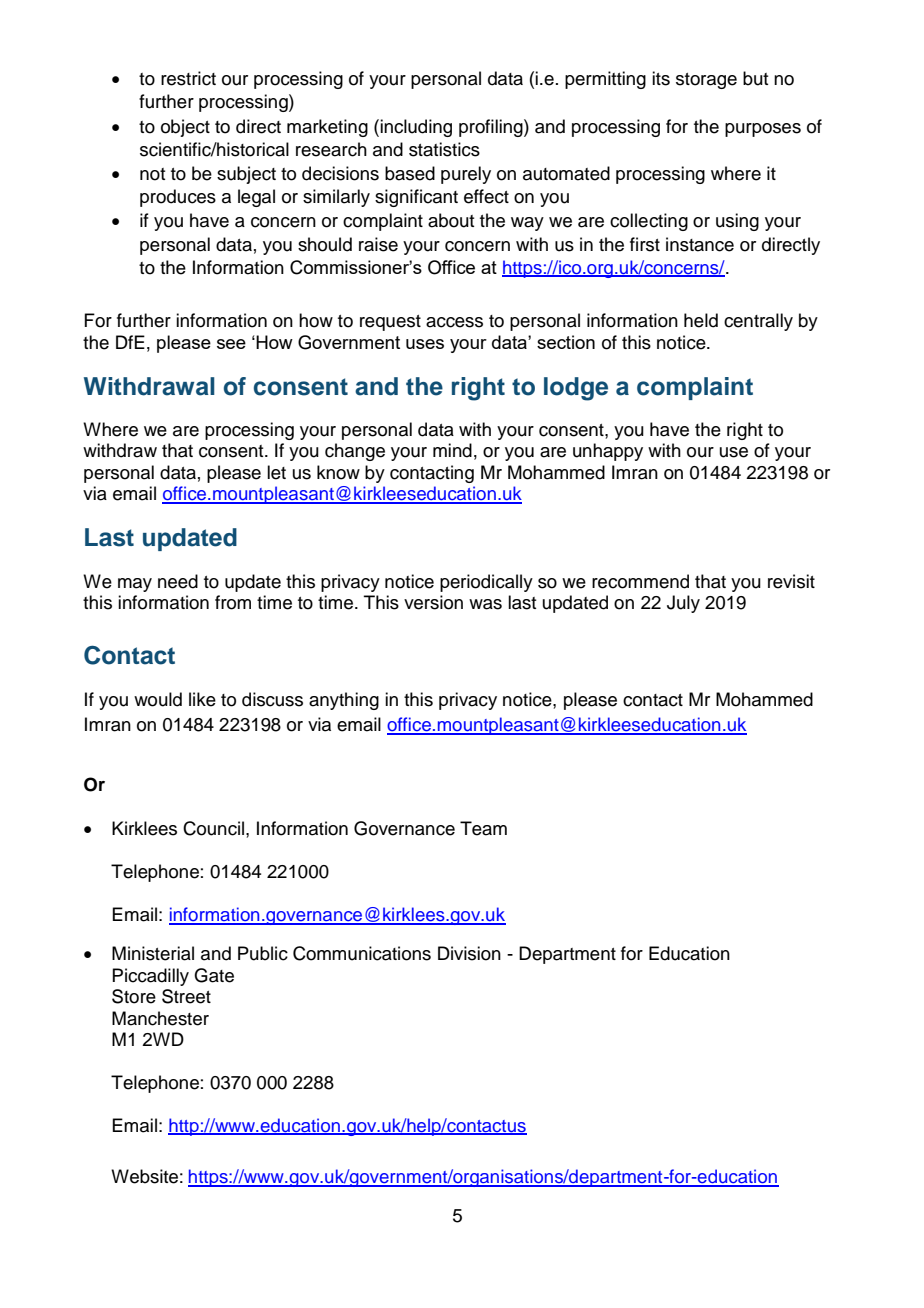  Describe the element at coordinates (231, 344) in the screenshot. I see `see` at that location.
